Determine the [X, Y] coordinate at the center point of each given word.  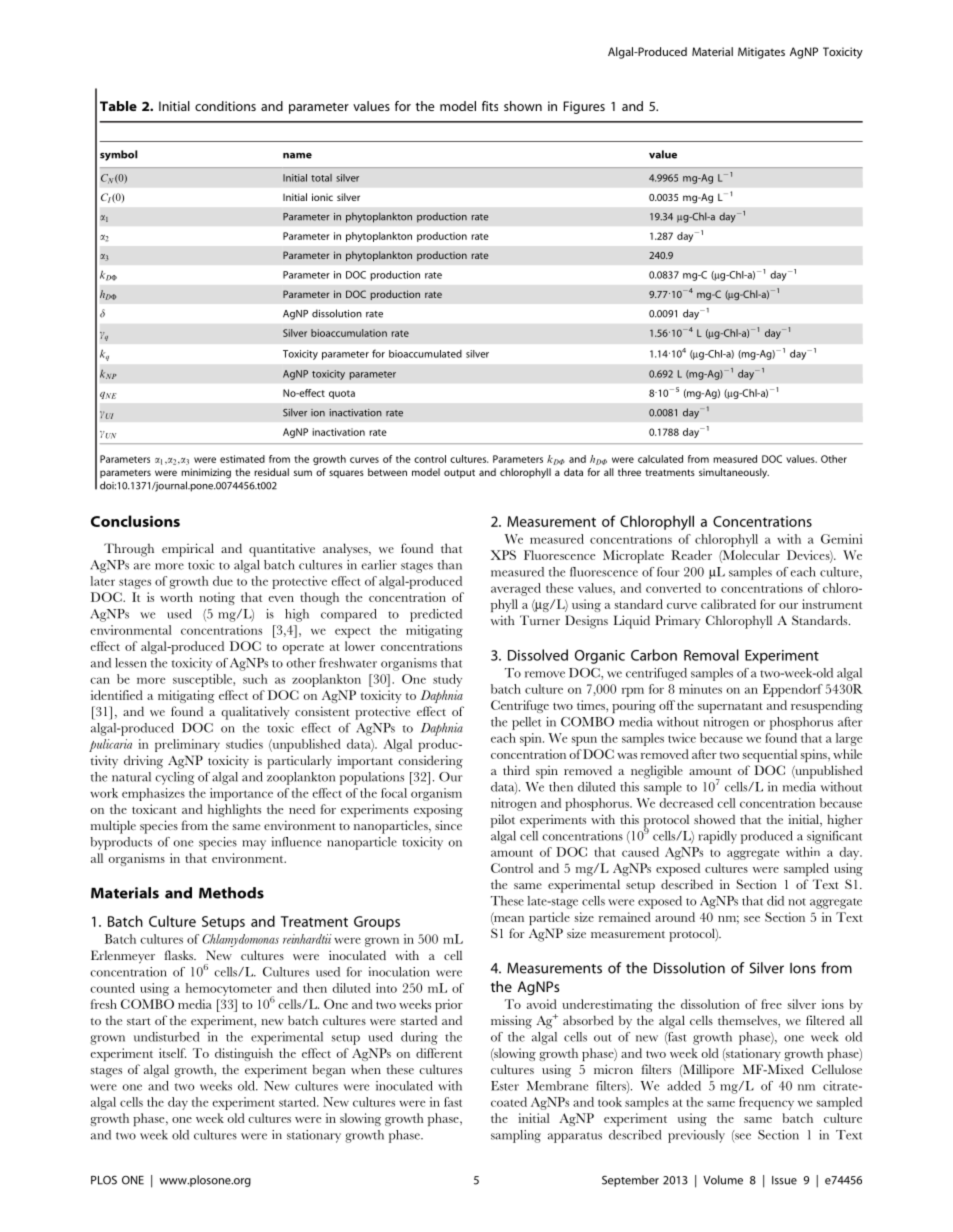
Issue [784, 1180]
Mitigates [761, 53]
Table [118, 106]
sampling [516, 1136]
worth [176, 597]
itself [172, 1053]
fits [490, 106]
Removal [711, 655]
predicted [436, 615]
